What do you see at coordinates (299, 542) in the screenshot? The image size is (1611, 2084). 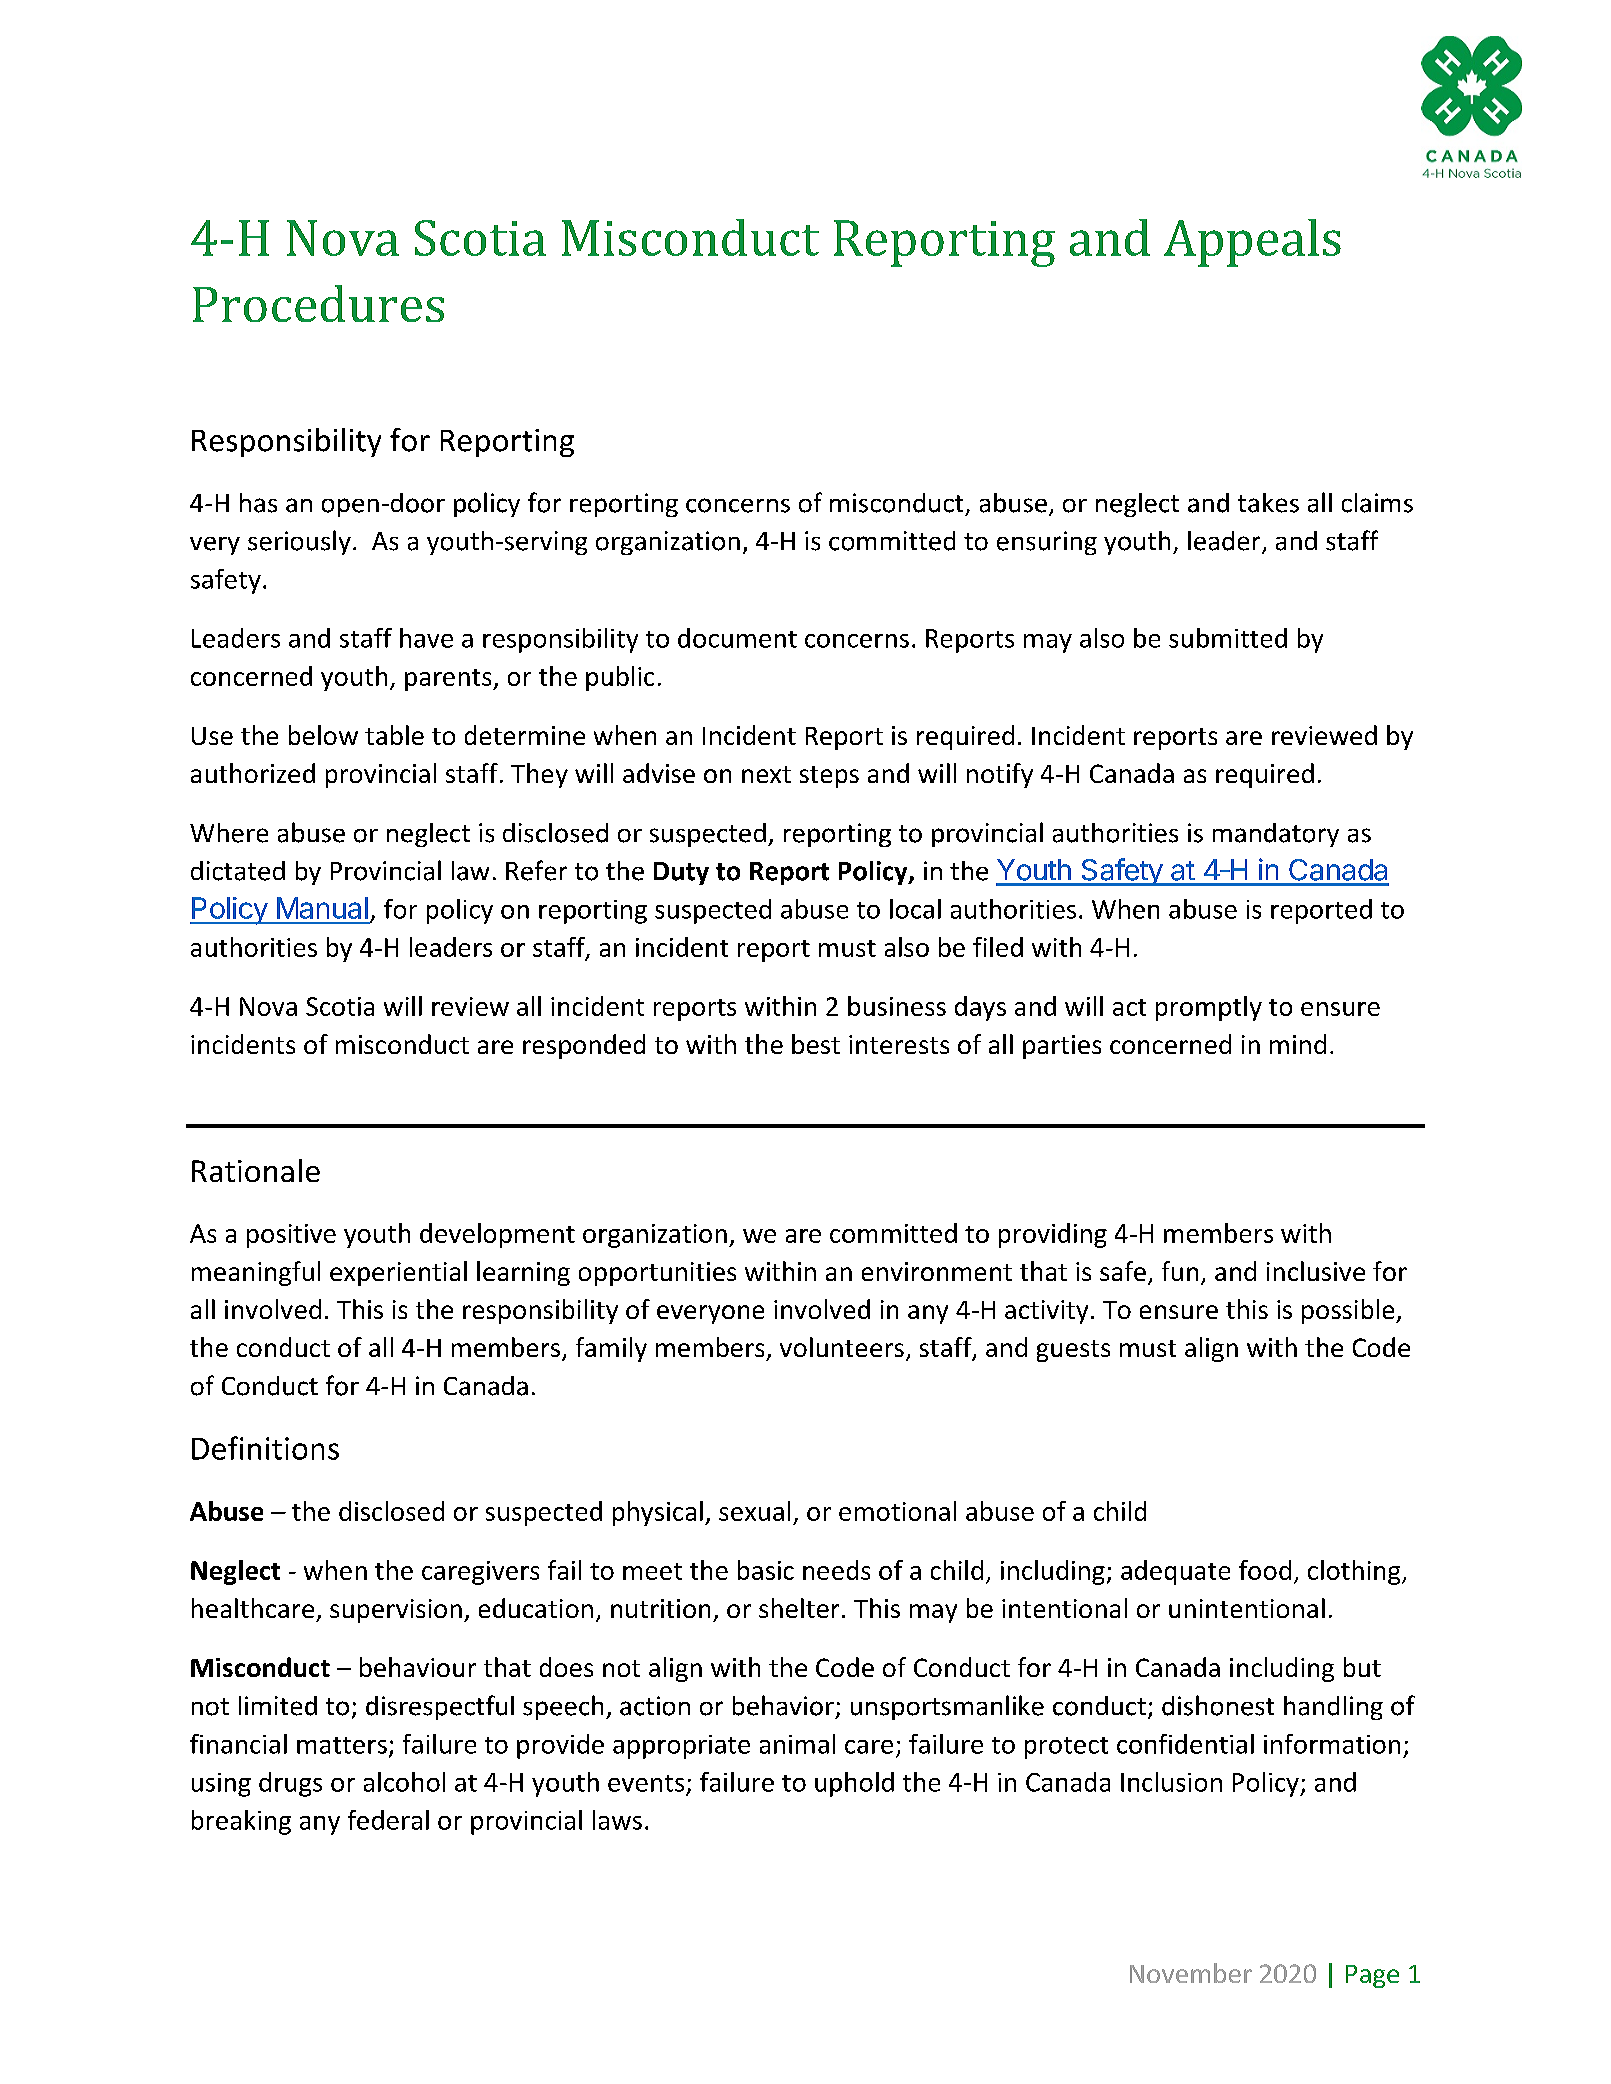 I see `seriously` at bounding box center [299, 542].
